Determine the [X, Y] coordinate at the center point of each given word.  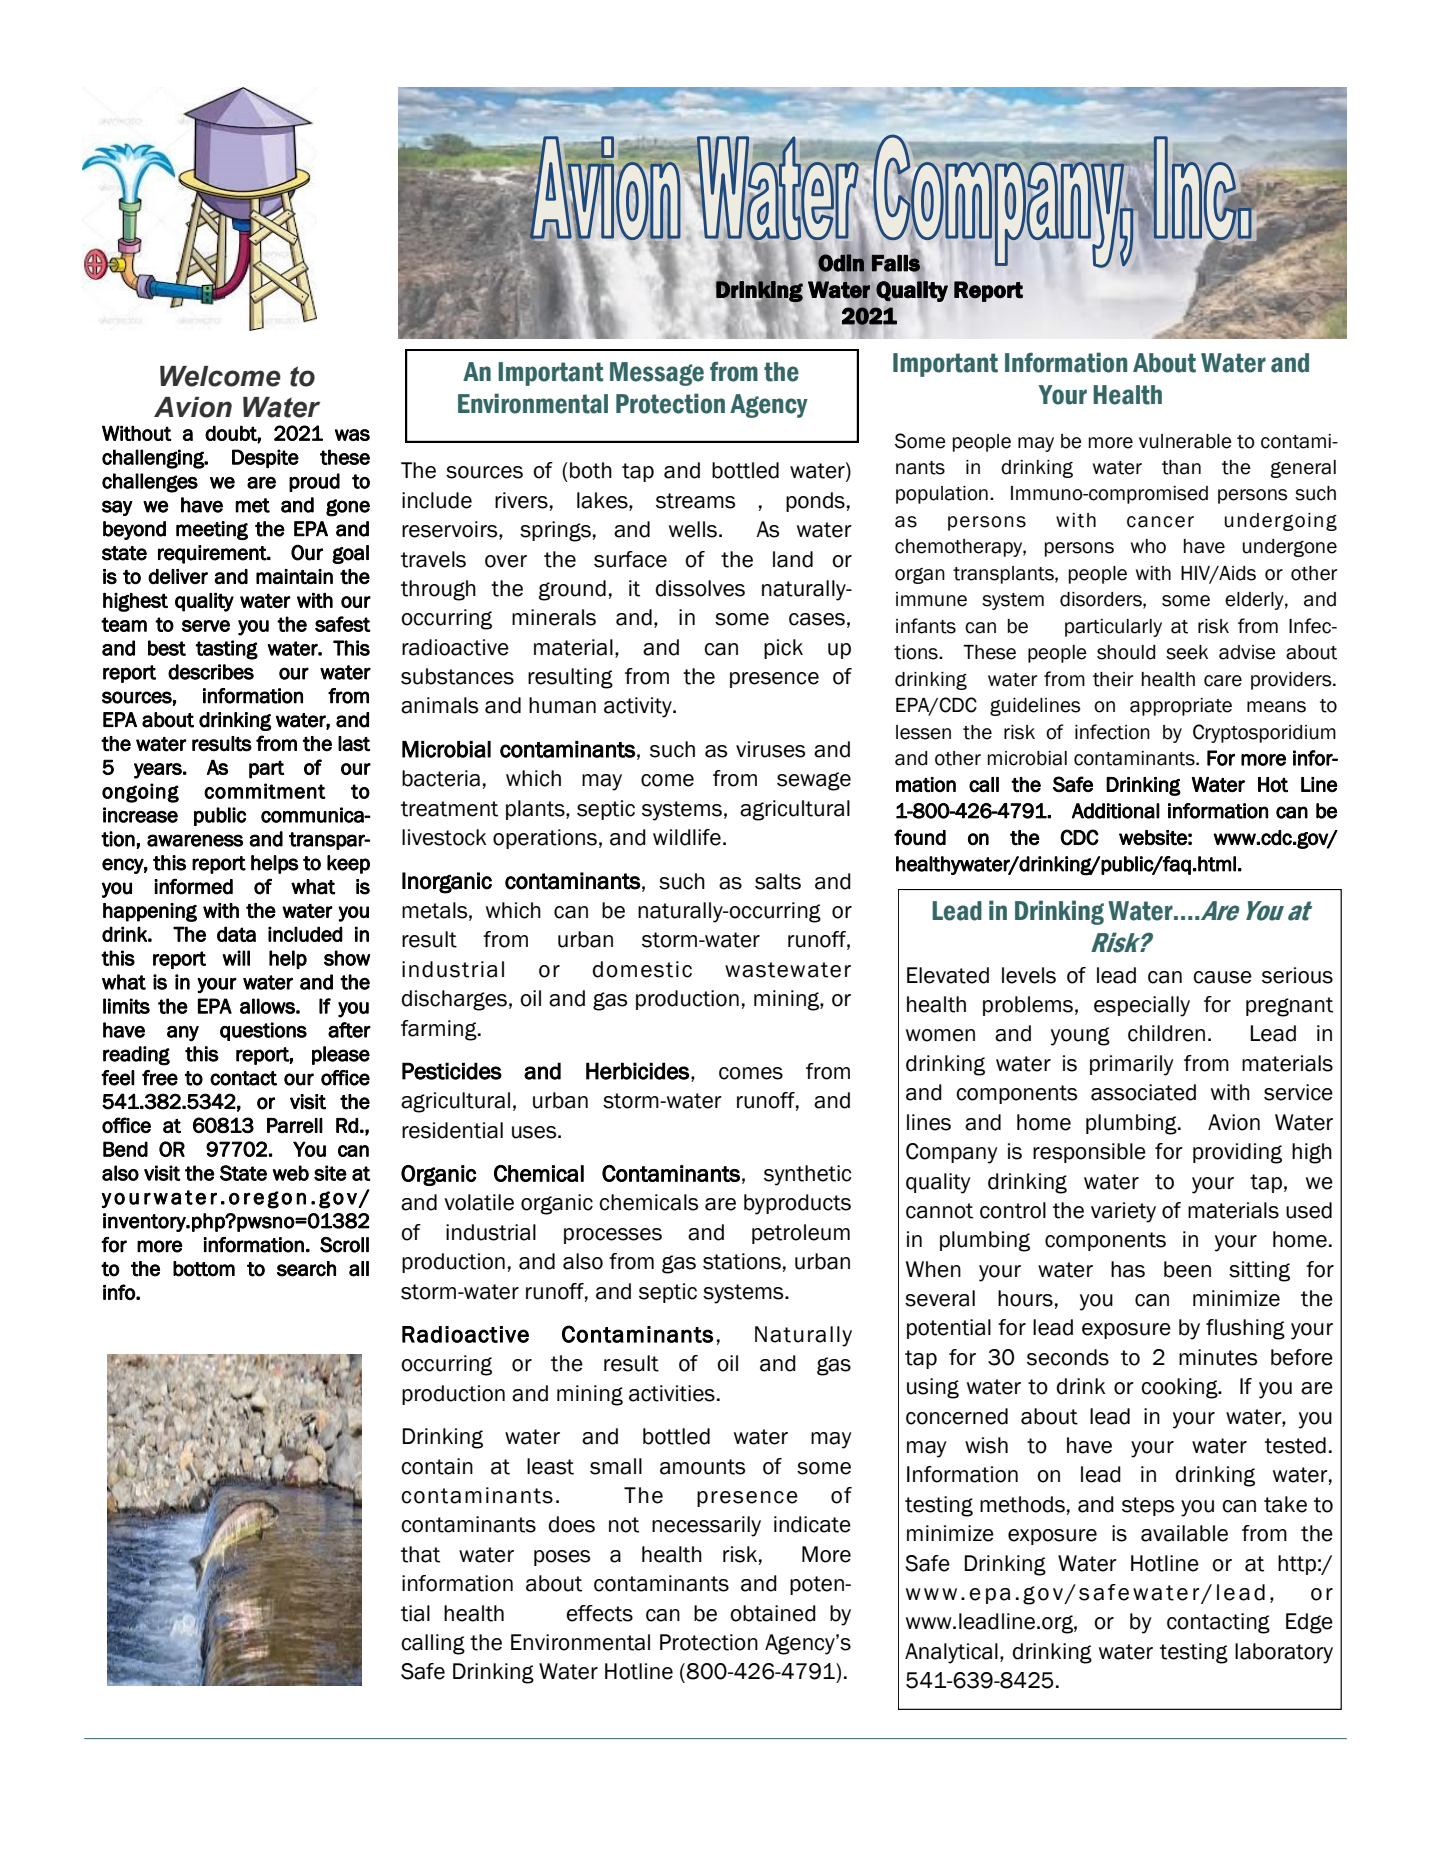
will [236, 958]
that [420, 1554]
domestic [642, 969]
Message [657, 374]
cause [1222, 977]
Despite [265, 458]
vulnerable [1185, 441]
